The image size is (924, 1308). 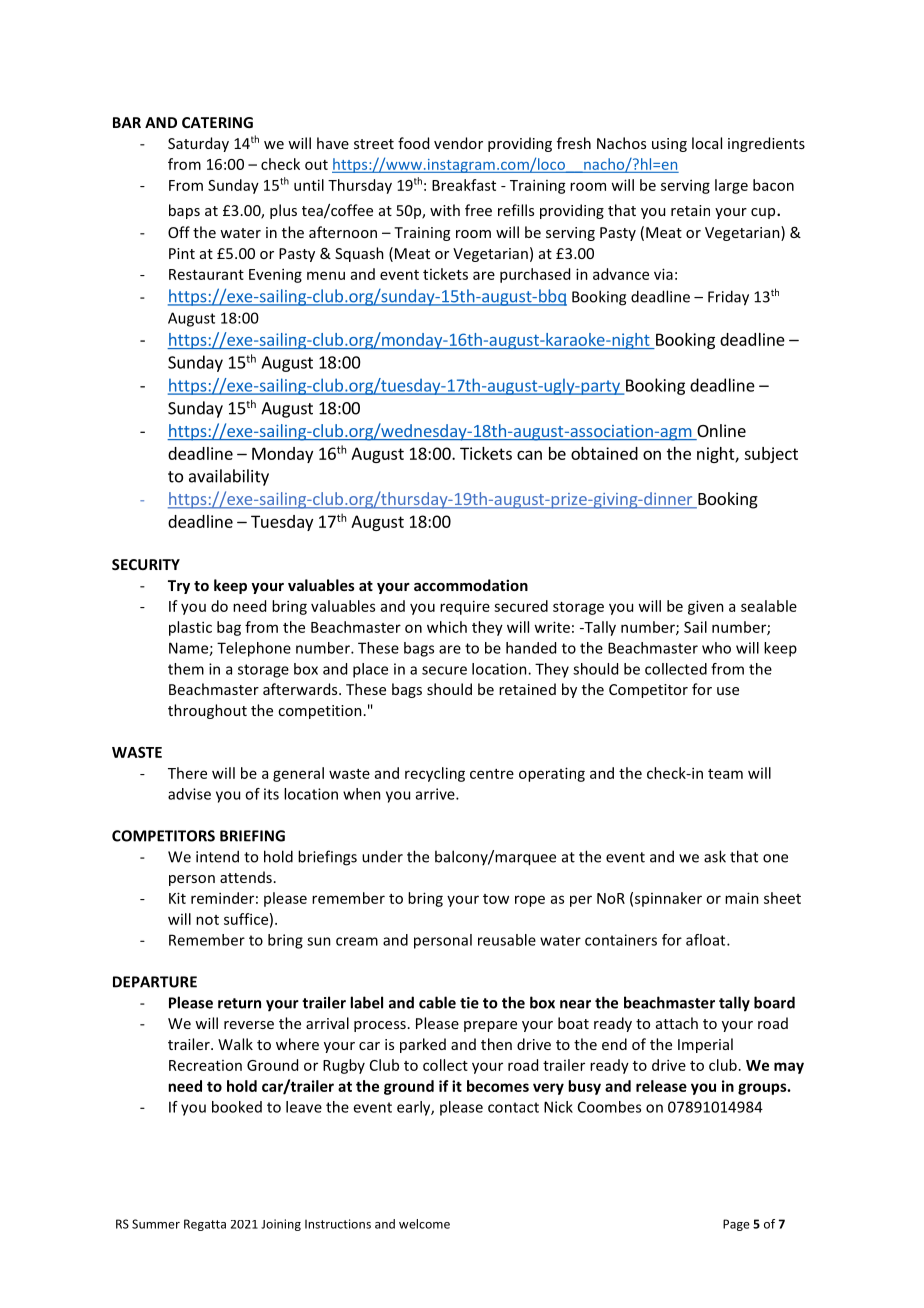 I want to click on welcome, so click(x=424, y=1224).
